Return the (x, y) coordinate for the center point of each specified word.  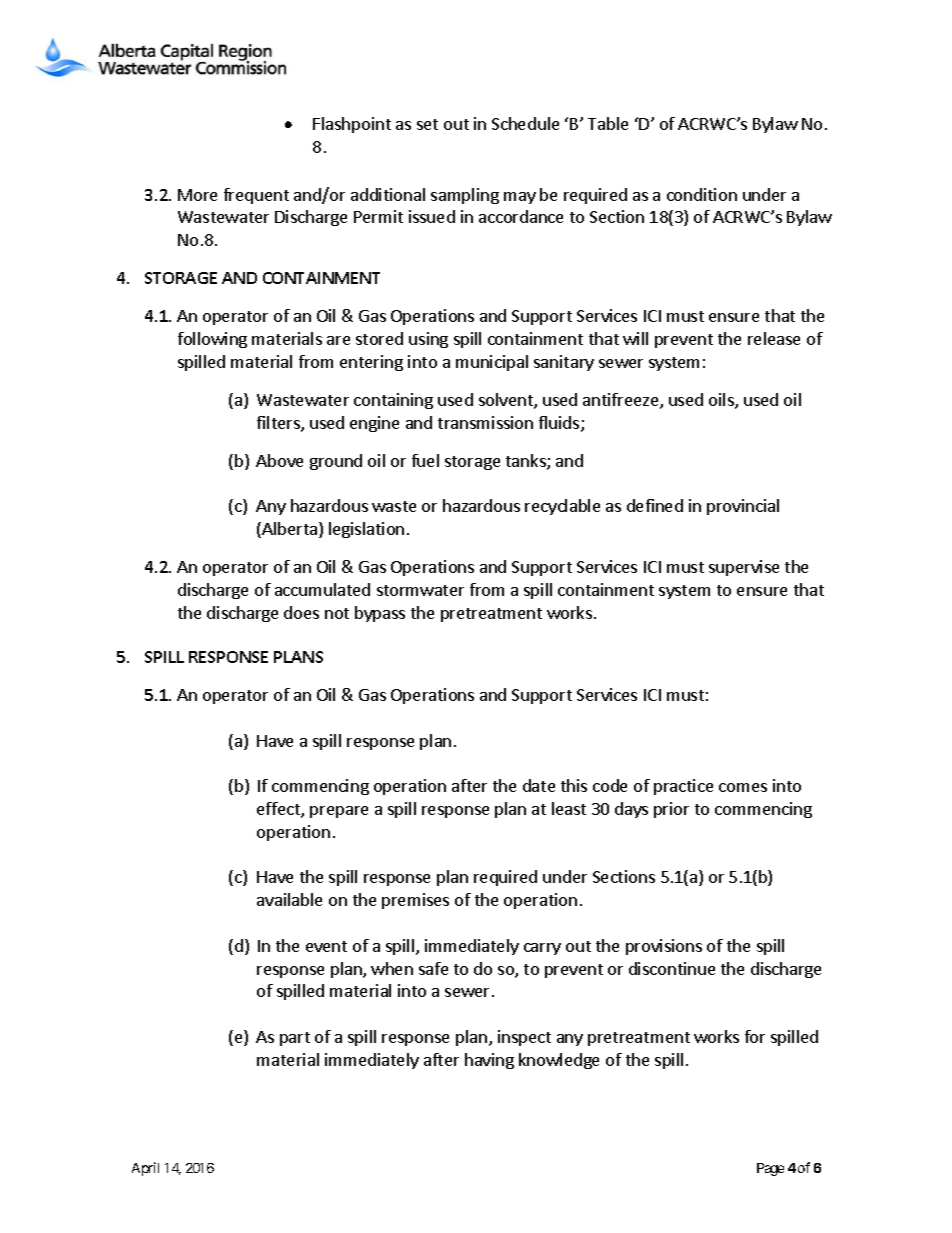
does (301, 612)
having (489, 1061)
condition (702, 194)
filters (279, 424)
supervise (744, 568)
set (427, 124)
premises (415, 901)
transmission (485, 422)
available (289, 899)
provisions (664, 947)
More (197, 195)
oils (722, 401)
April (145, 1169)
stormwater (420, 590)
